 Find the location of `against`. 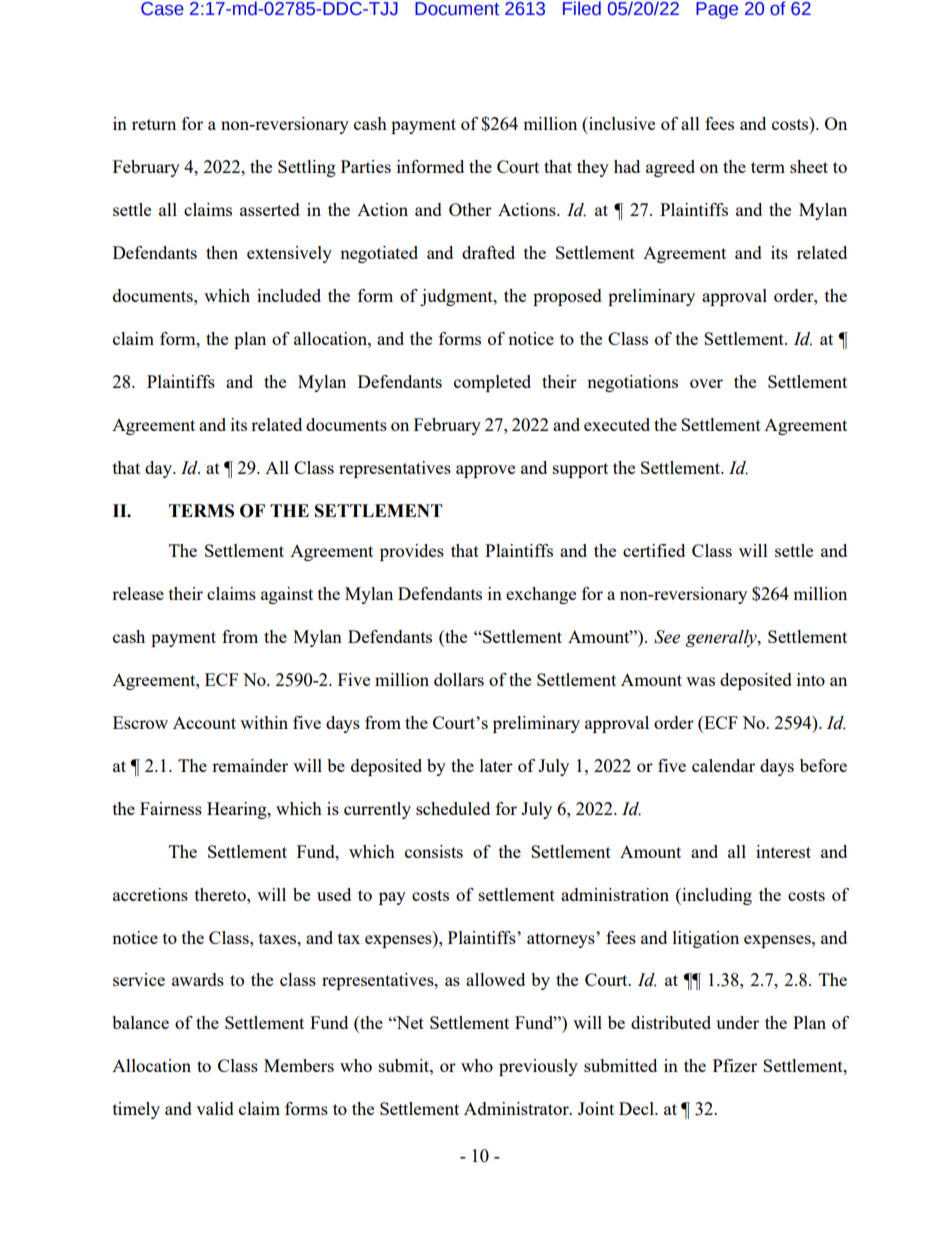

against is located at coordinates (287, 595).
